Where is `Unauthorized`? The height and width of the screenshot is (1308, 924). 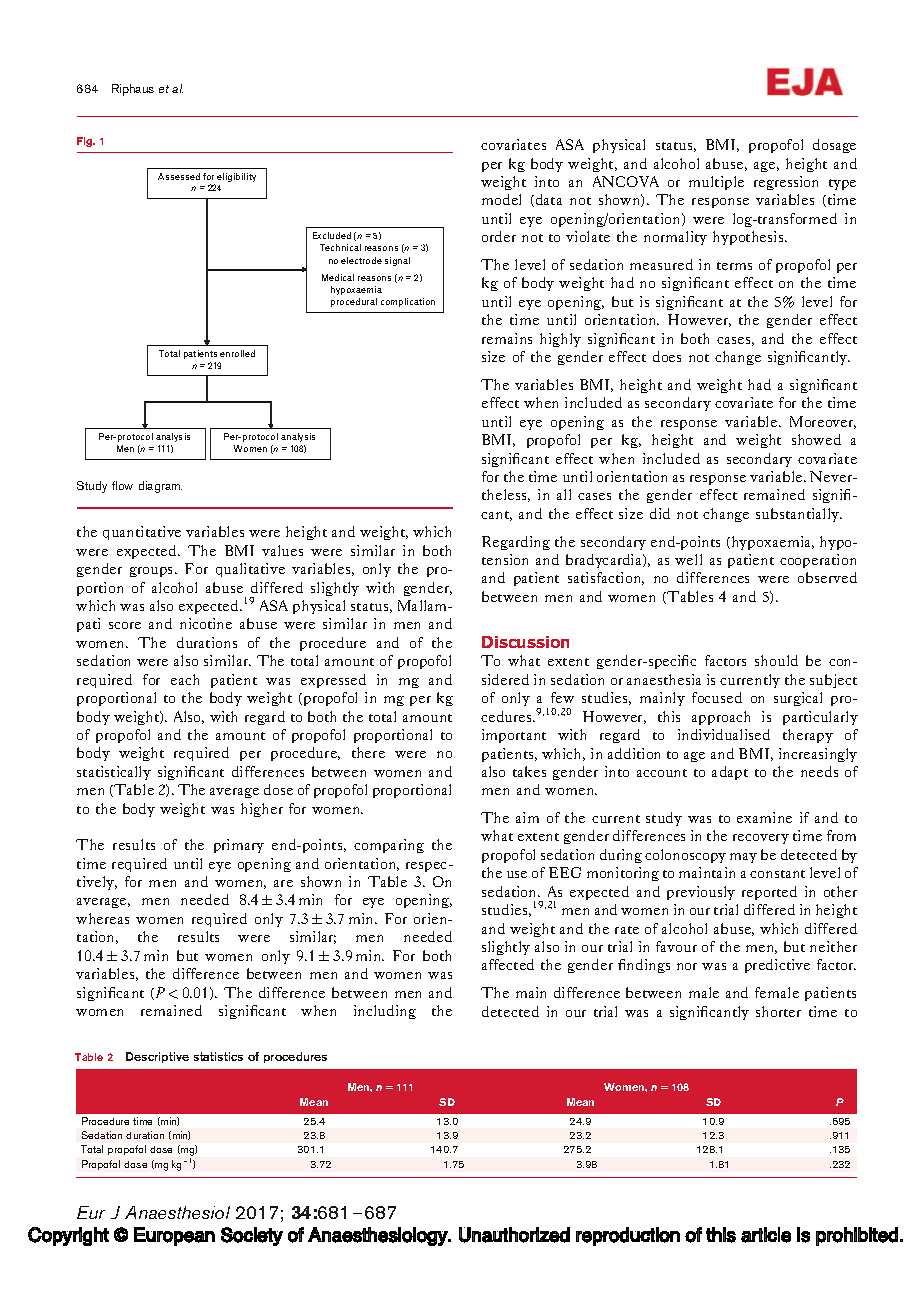 Unauthorized is located at coordinates (514, 1235).
